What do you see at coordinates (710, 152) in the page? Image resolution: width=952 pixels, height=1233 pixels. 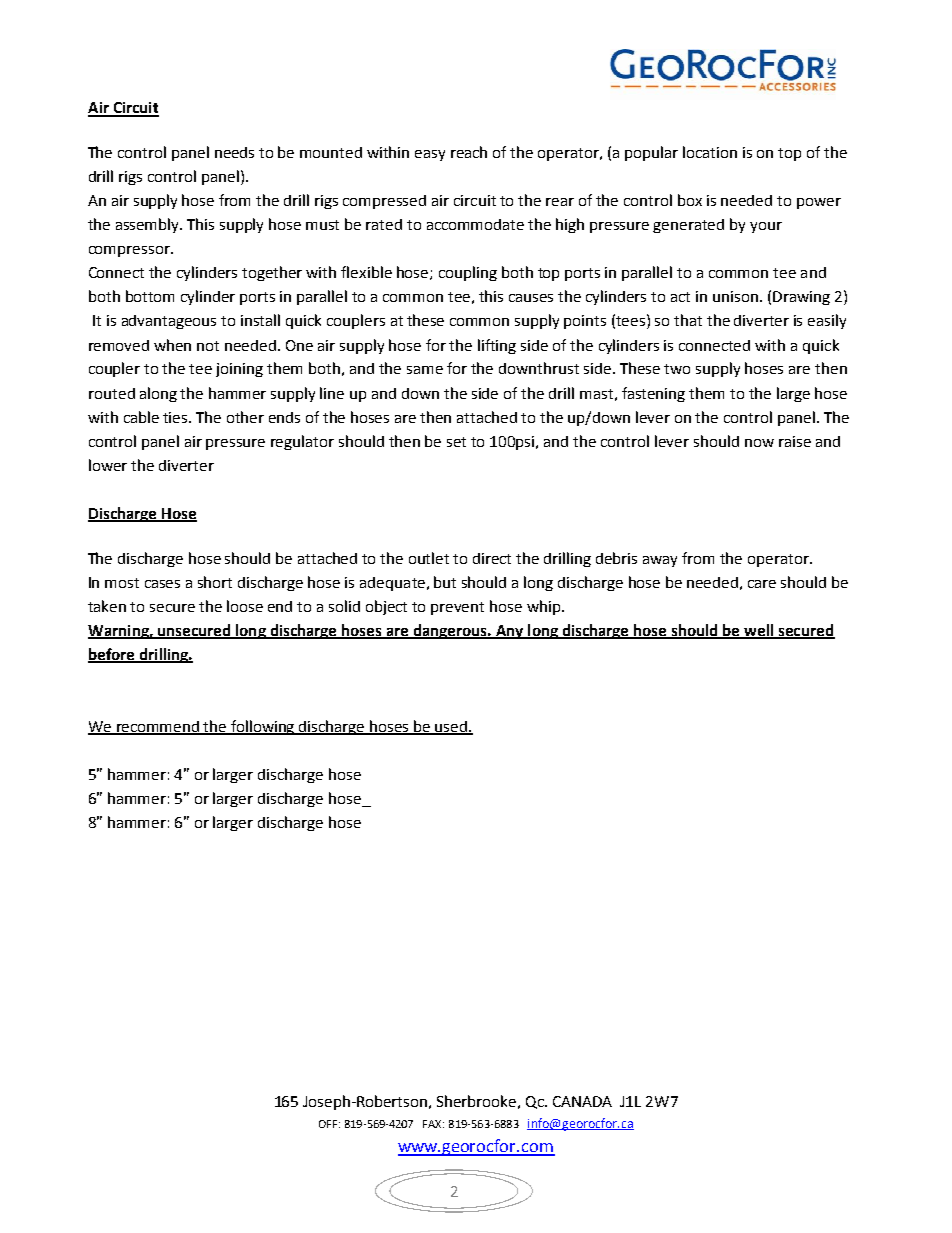 I see `location` at bounding box center [710, 152].
